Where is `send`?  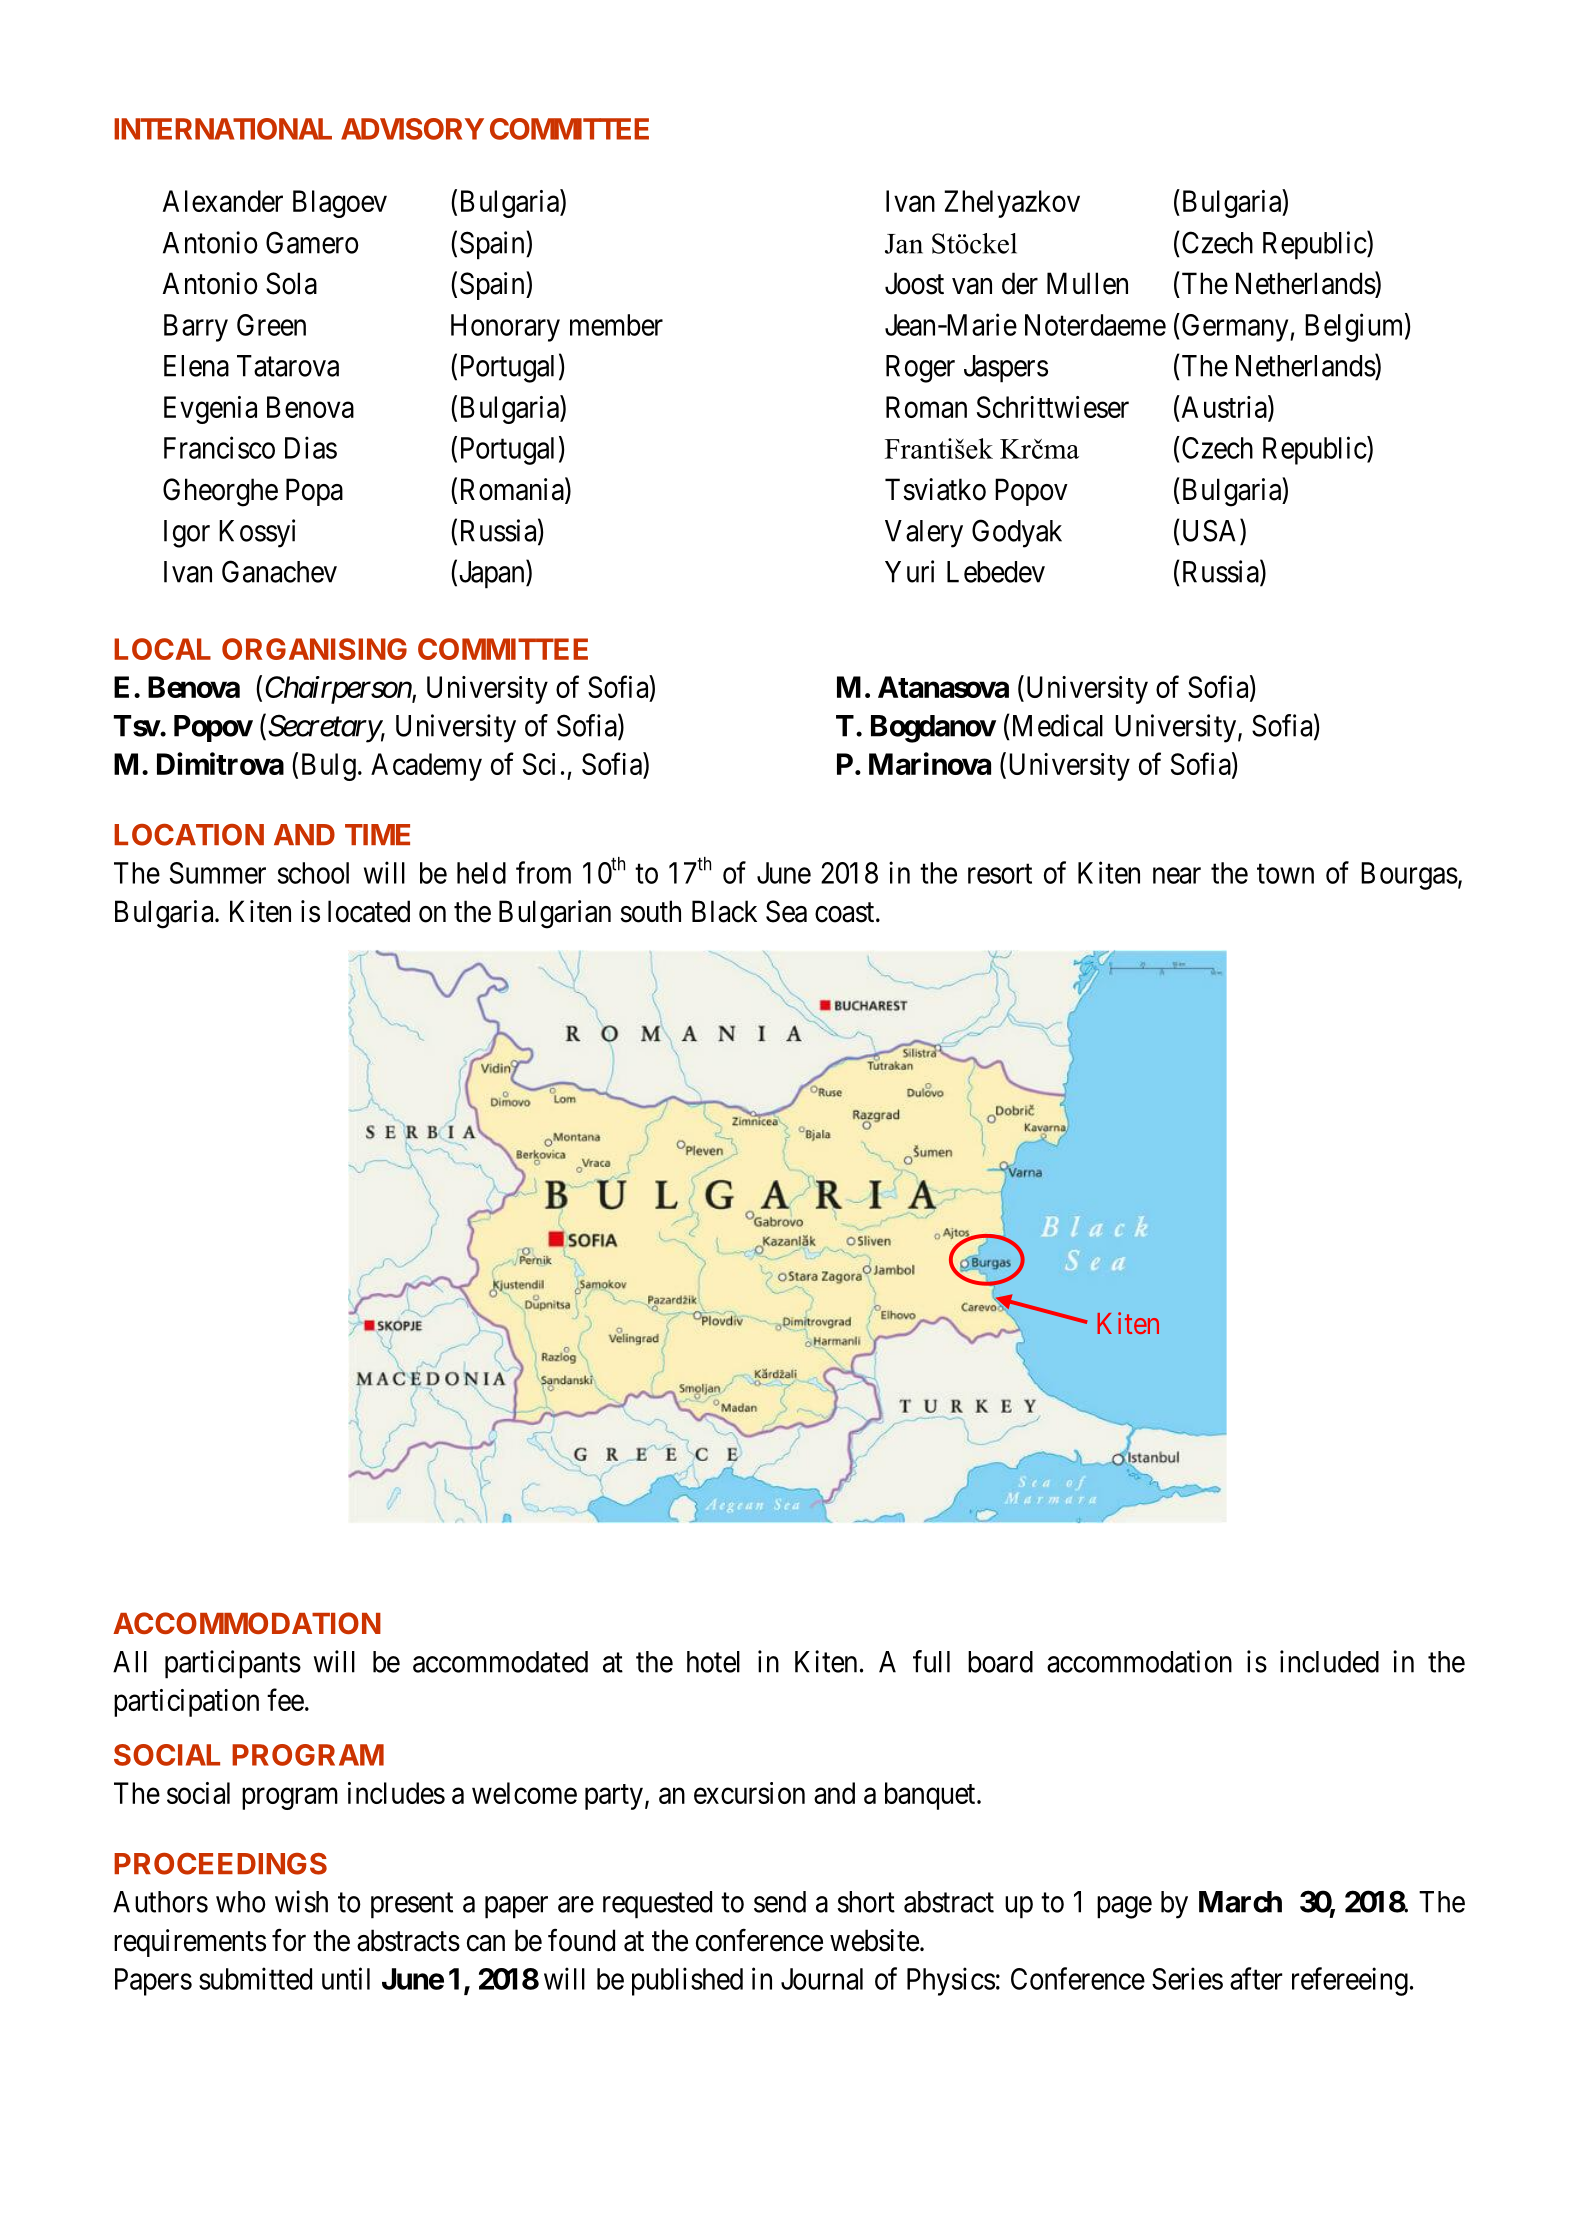
send is located at coordinates (780, 1902).
